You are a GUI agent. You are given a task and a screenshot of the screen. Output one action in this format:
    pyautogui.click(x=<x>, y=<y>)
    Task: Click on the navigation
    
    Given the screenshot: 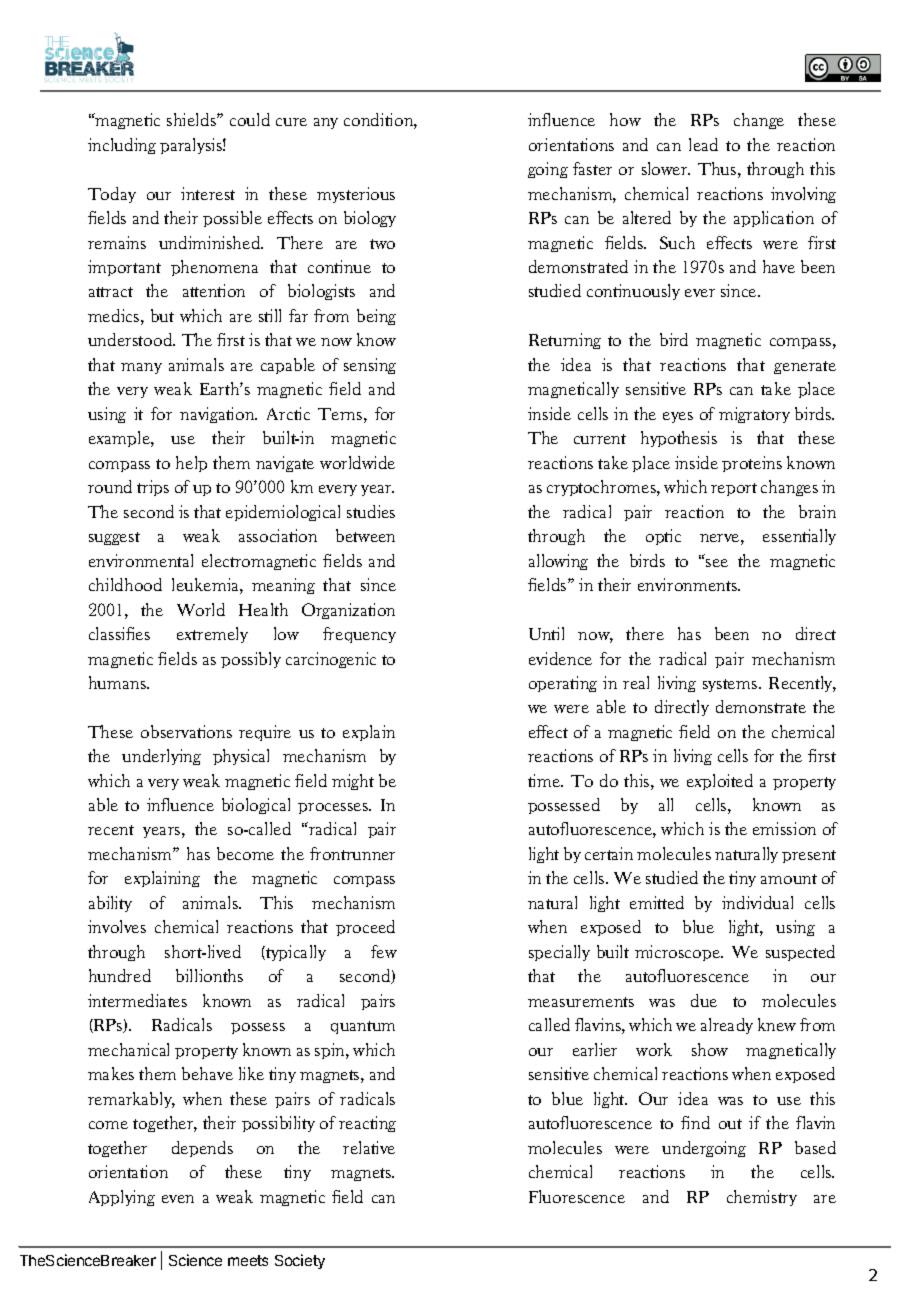 What is the action you would take?
    pyautogui.click(x=218, y=415)
